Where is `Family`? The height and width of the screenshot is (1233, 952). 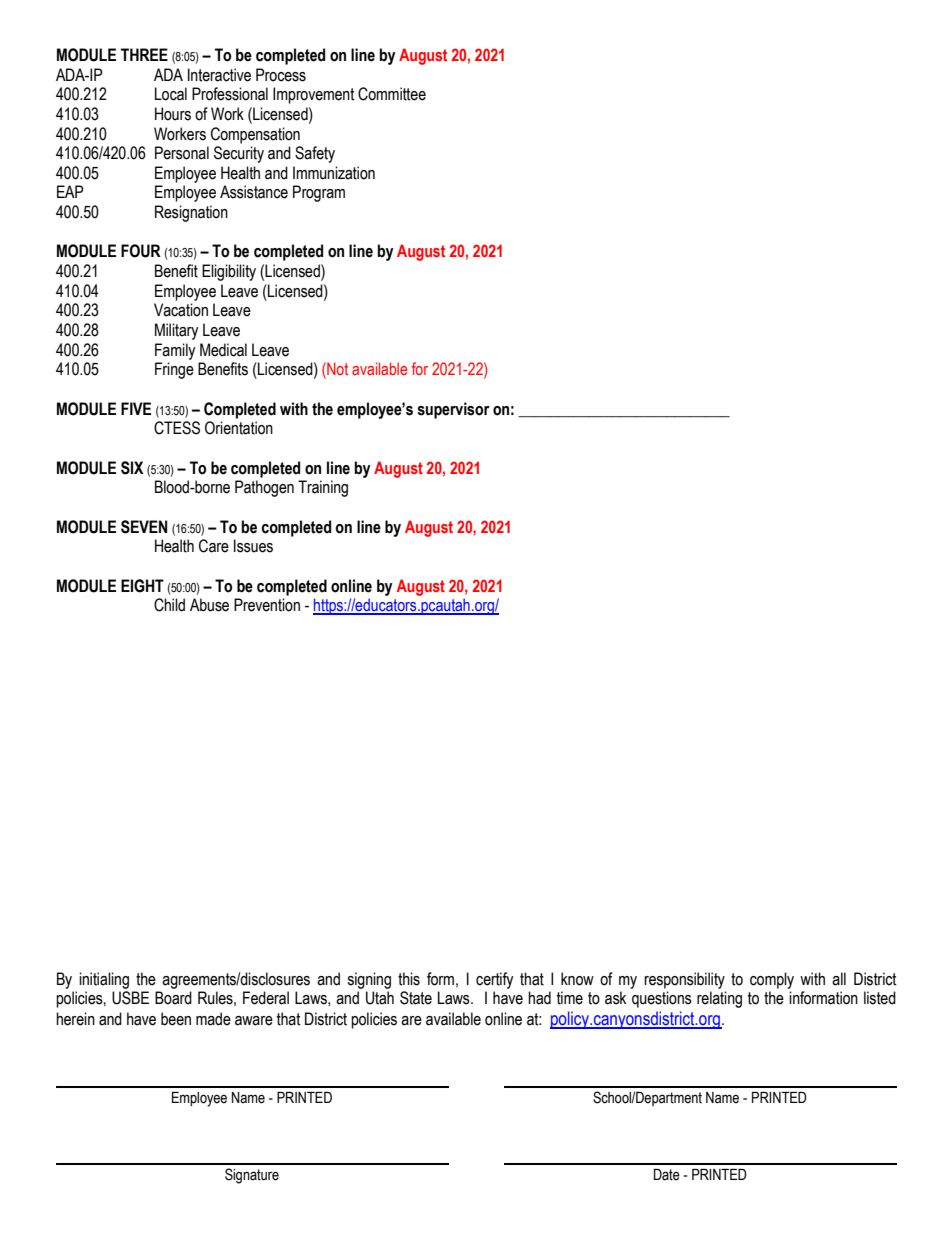 Family is located at coordinates (175, 351).
